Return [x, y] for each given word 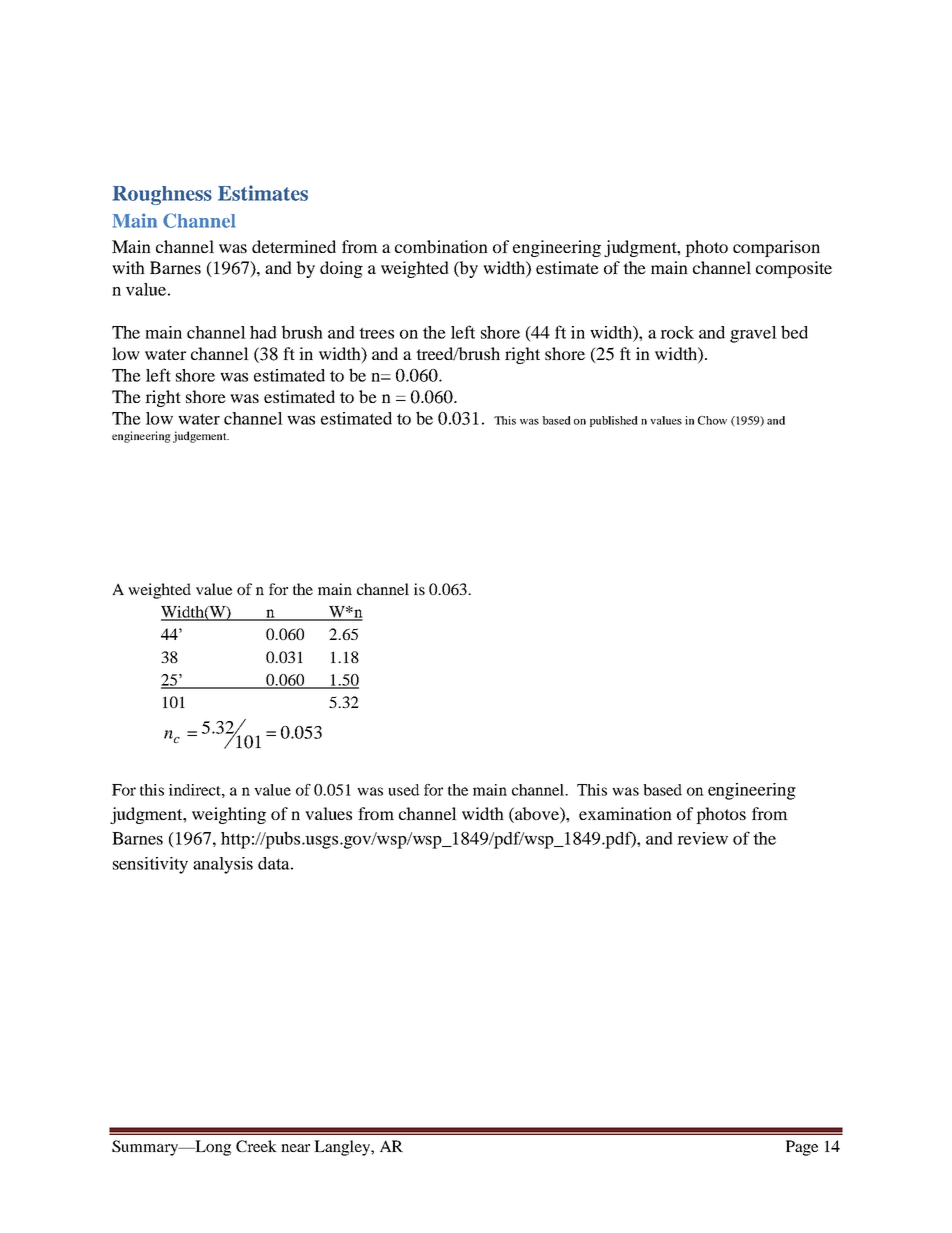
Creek [256, 1146]
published [614, 421]
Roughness [162, 195]
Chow [712, 420]
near [295, 1148]
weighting [229, 815]
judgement [201, 437]
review [702, 838]
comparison [776, 248]
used [404, 790]
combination [441, 246]
